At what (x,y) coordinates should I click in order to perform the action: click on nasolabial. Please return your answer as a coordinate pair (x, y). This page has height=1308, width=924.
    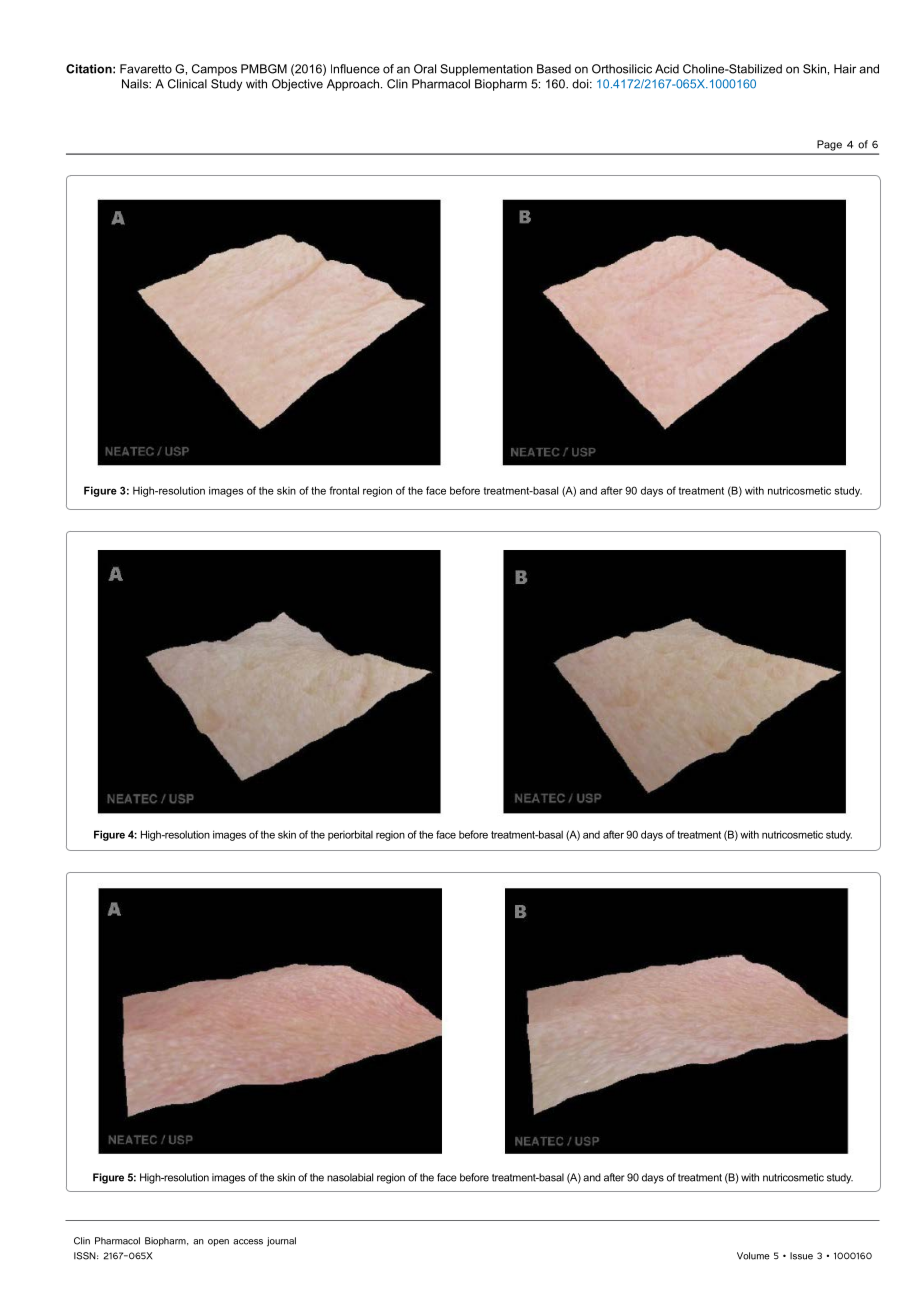
    Looking at the image, I should click on (350, 1177).
